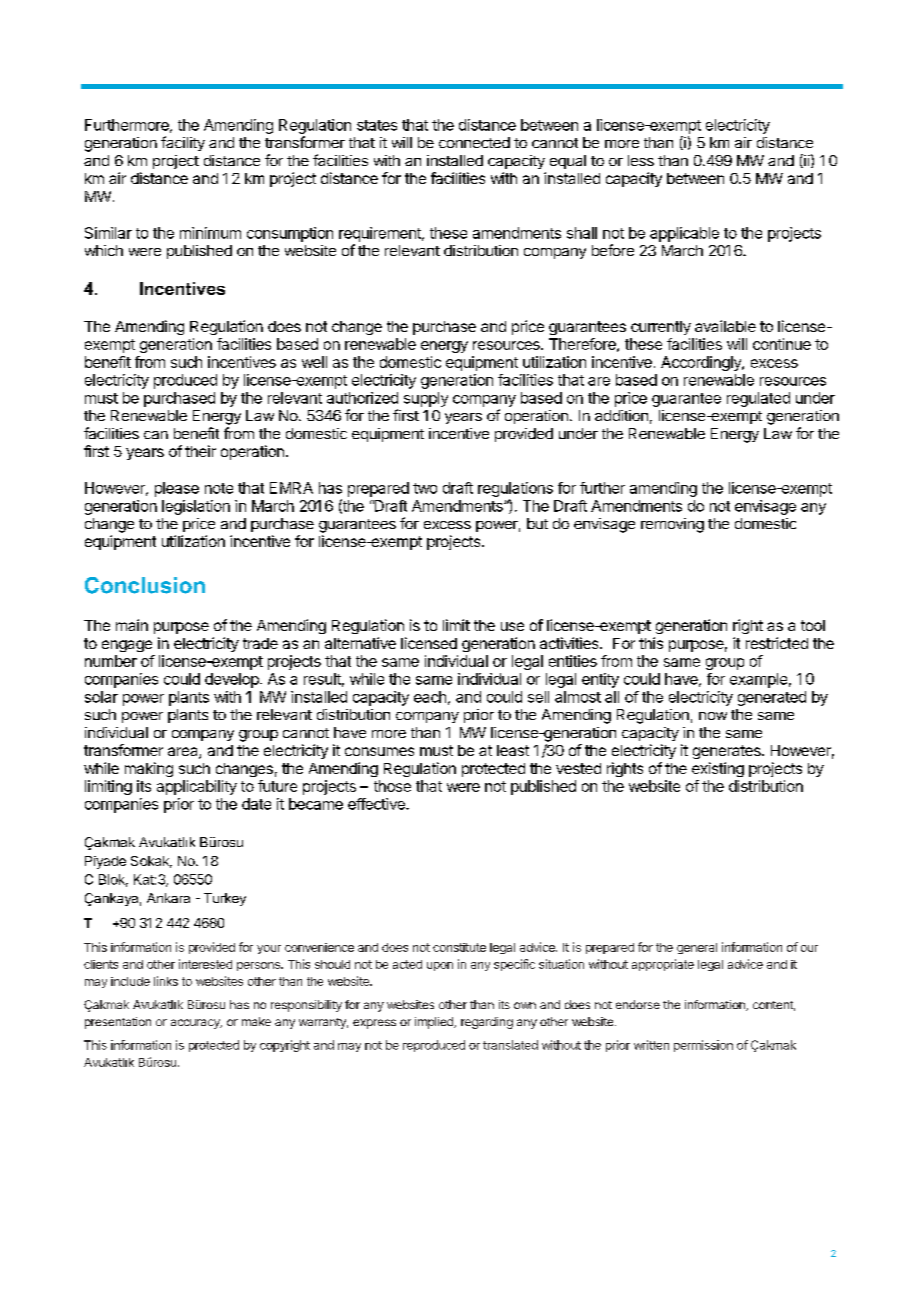 The height and width of the screenshot is (1308, 924). What do you see at coordinates (435, 1023) in the screenshot?
I see `implied` at bounding box center [435, 1023].
